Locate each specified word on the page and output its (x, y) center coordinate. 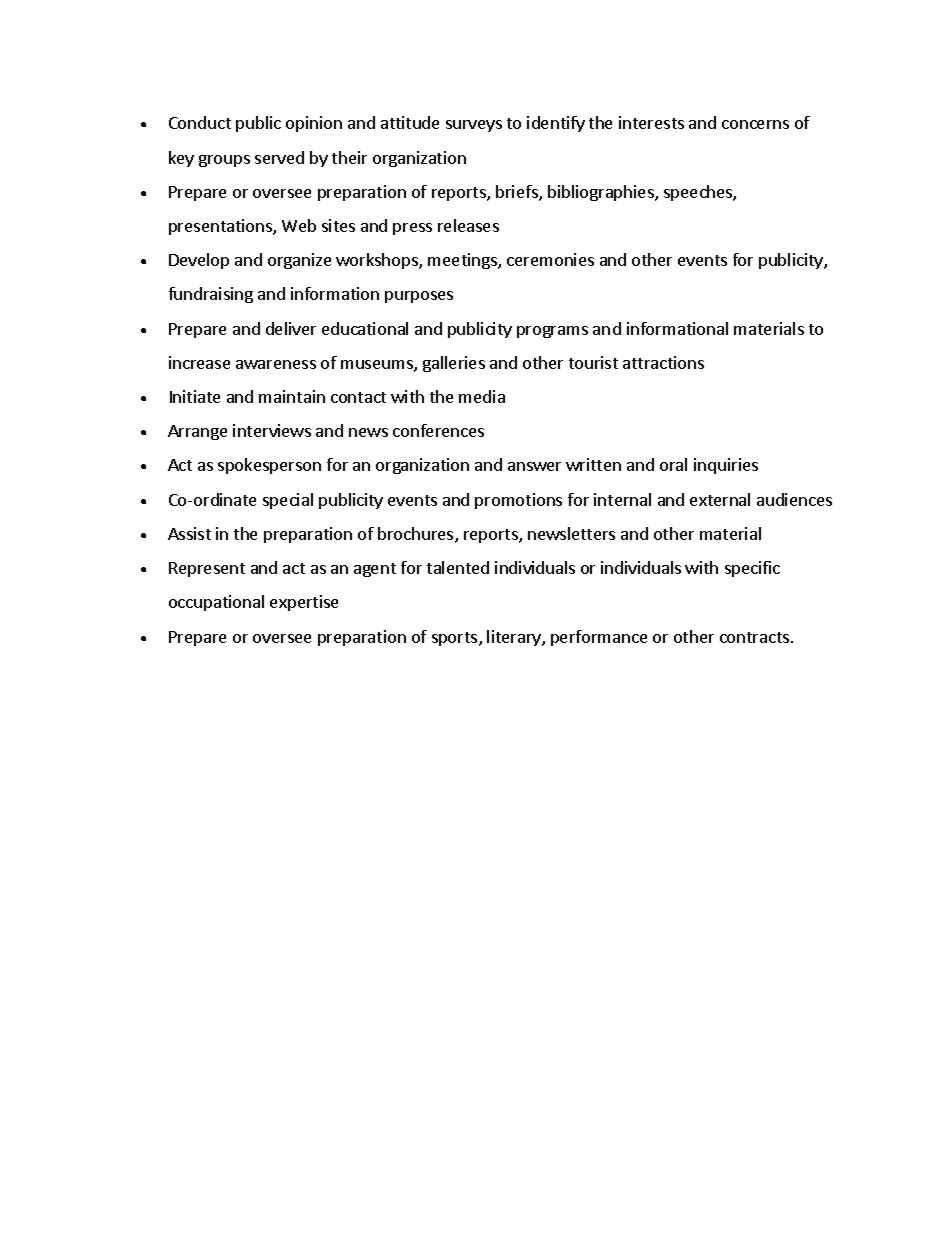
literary (515, 638)
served (279, 157)
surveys (474, 126)
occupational (216, 603)
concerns (755, 124)
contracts (754, 637)
